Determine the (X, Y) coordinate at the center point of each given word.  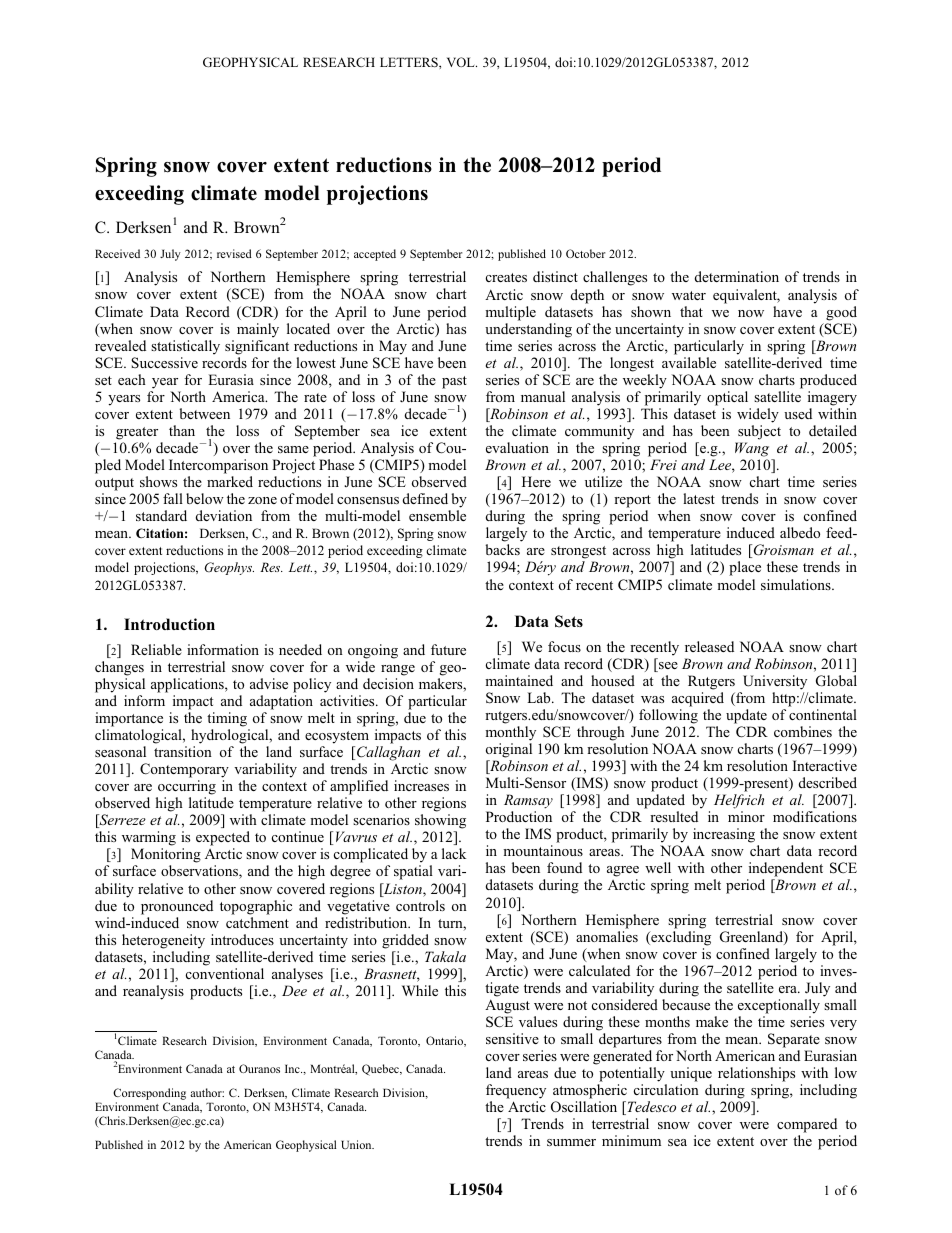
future (448, 649)
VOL (462, 62)
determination (737, 276)
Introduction (169, 624)
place (745, 568)
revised (234, 253)
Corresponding (149, 1094)
